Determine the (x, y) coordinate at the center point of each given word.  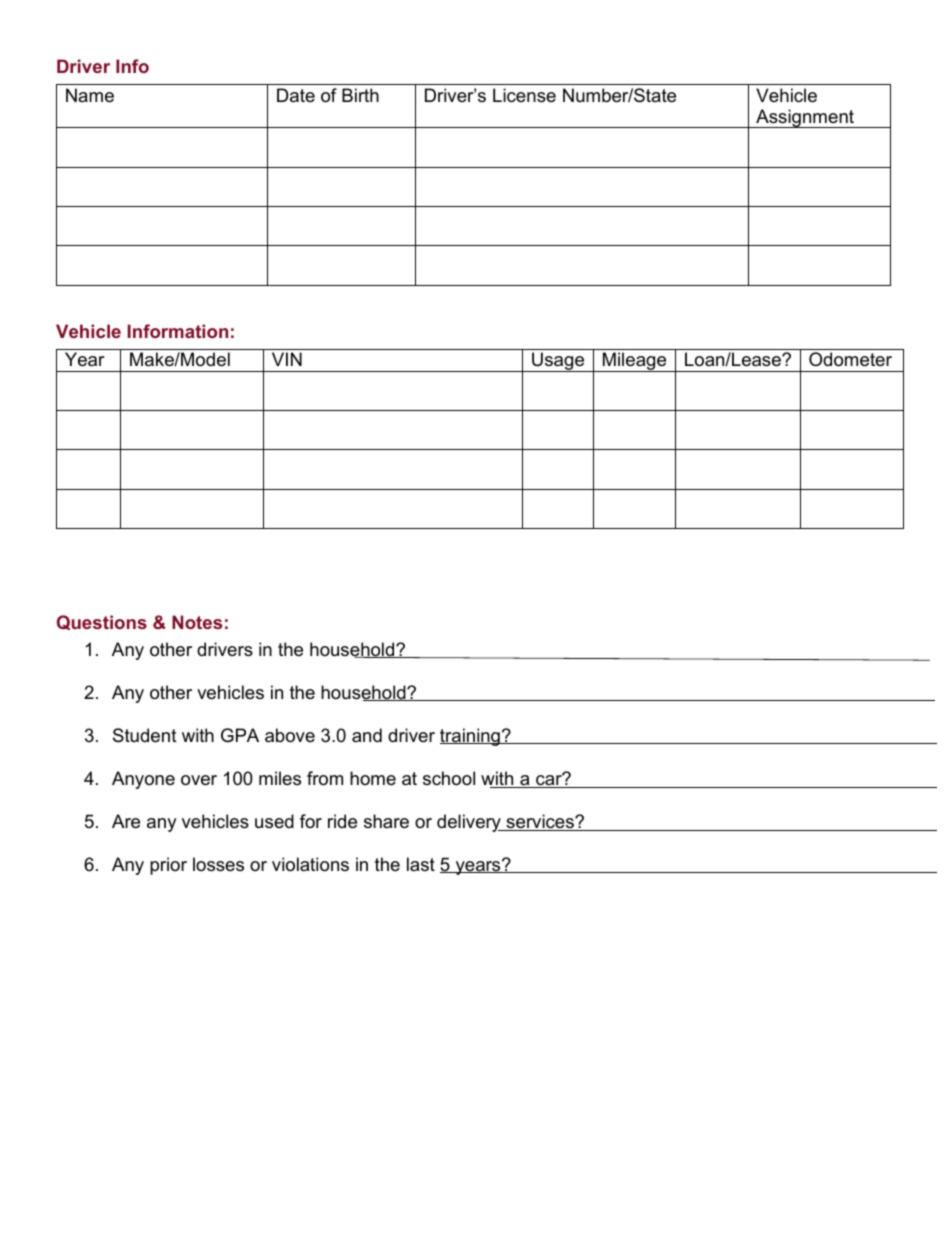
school (449, 778)
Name (90, 95)
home (373, 778)
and (367, 735)
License (524, 95)
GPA (240, 735)
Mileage (635, 362)
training (471, 737)
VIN (287, 359)
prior (168, 866)
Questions (102, 622)
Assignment (805, 118)
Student (145, 735)
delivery (470, 823)
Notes (197, 622)
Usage (558, 362)
